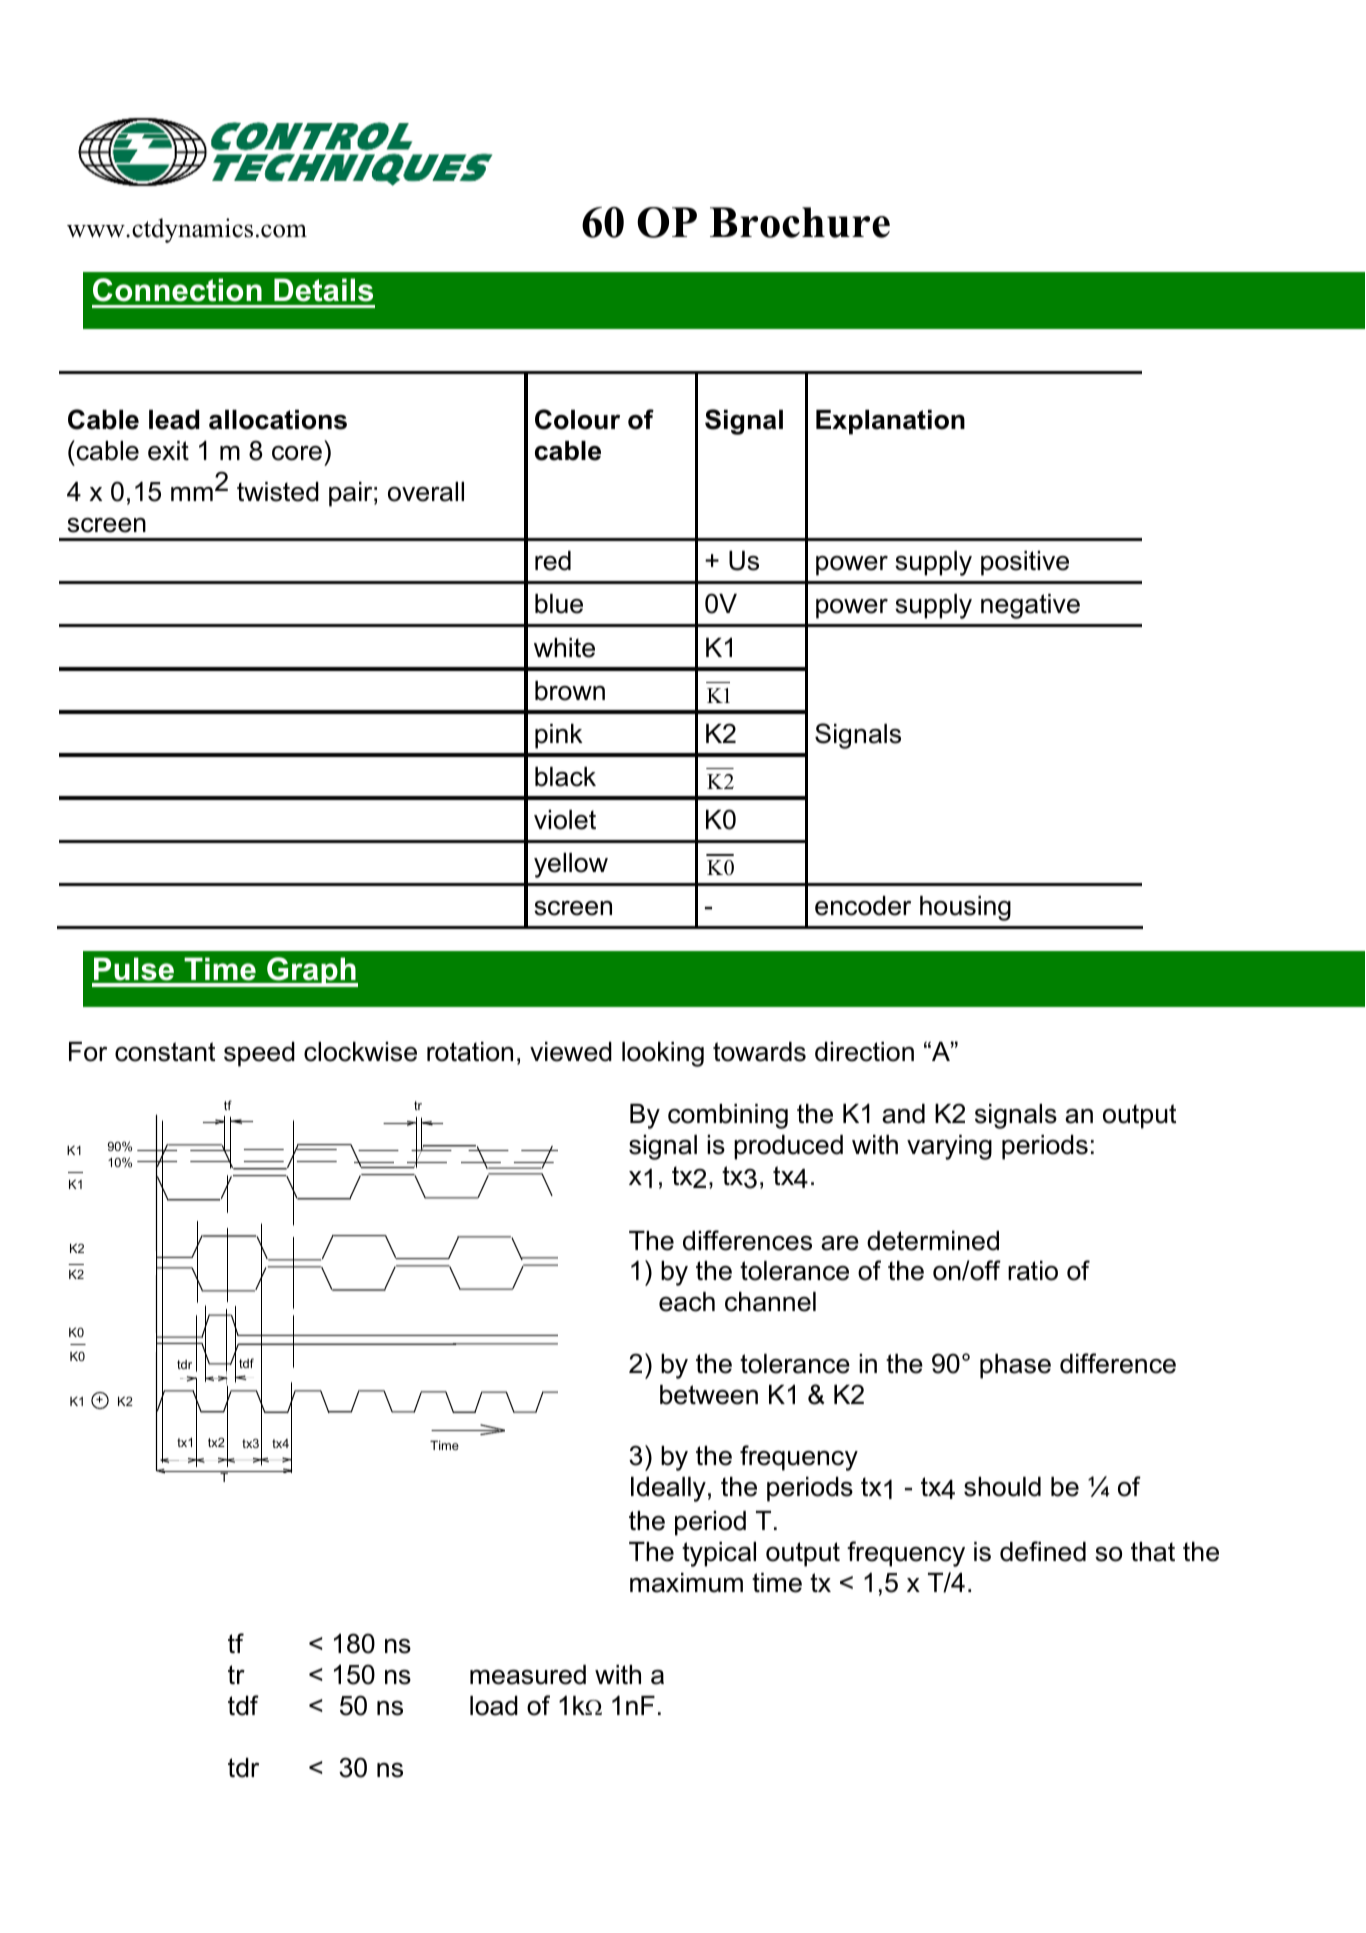 The height and width of the screenshot is (1933, 1366). What do you see at coordinates (965, 908) in the screenshot?
I see `housing` at bounding box center [965, 908].
